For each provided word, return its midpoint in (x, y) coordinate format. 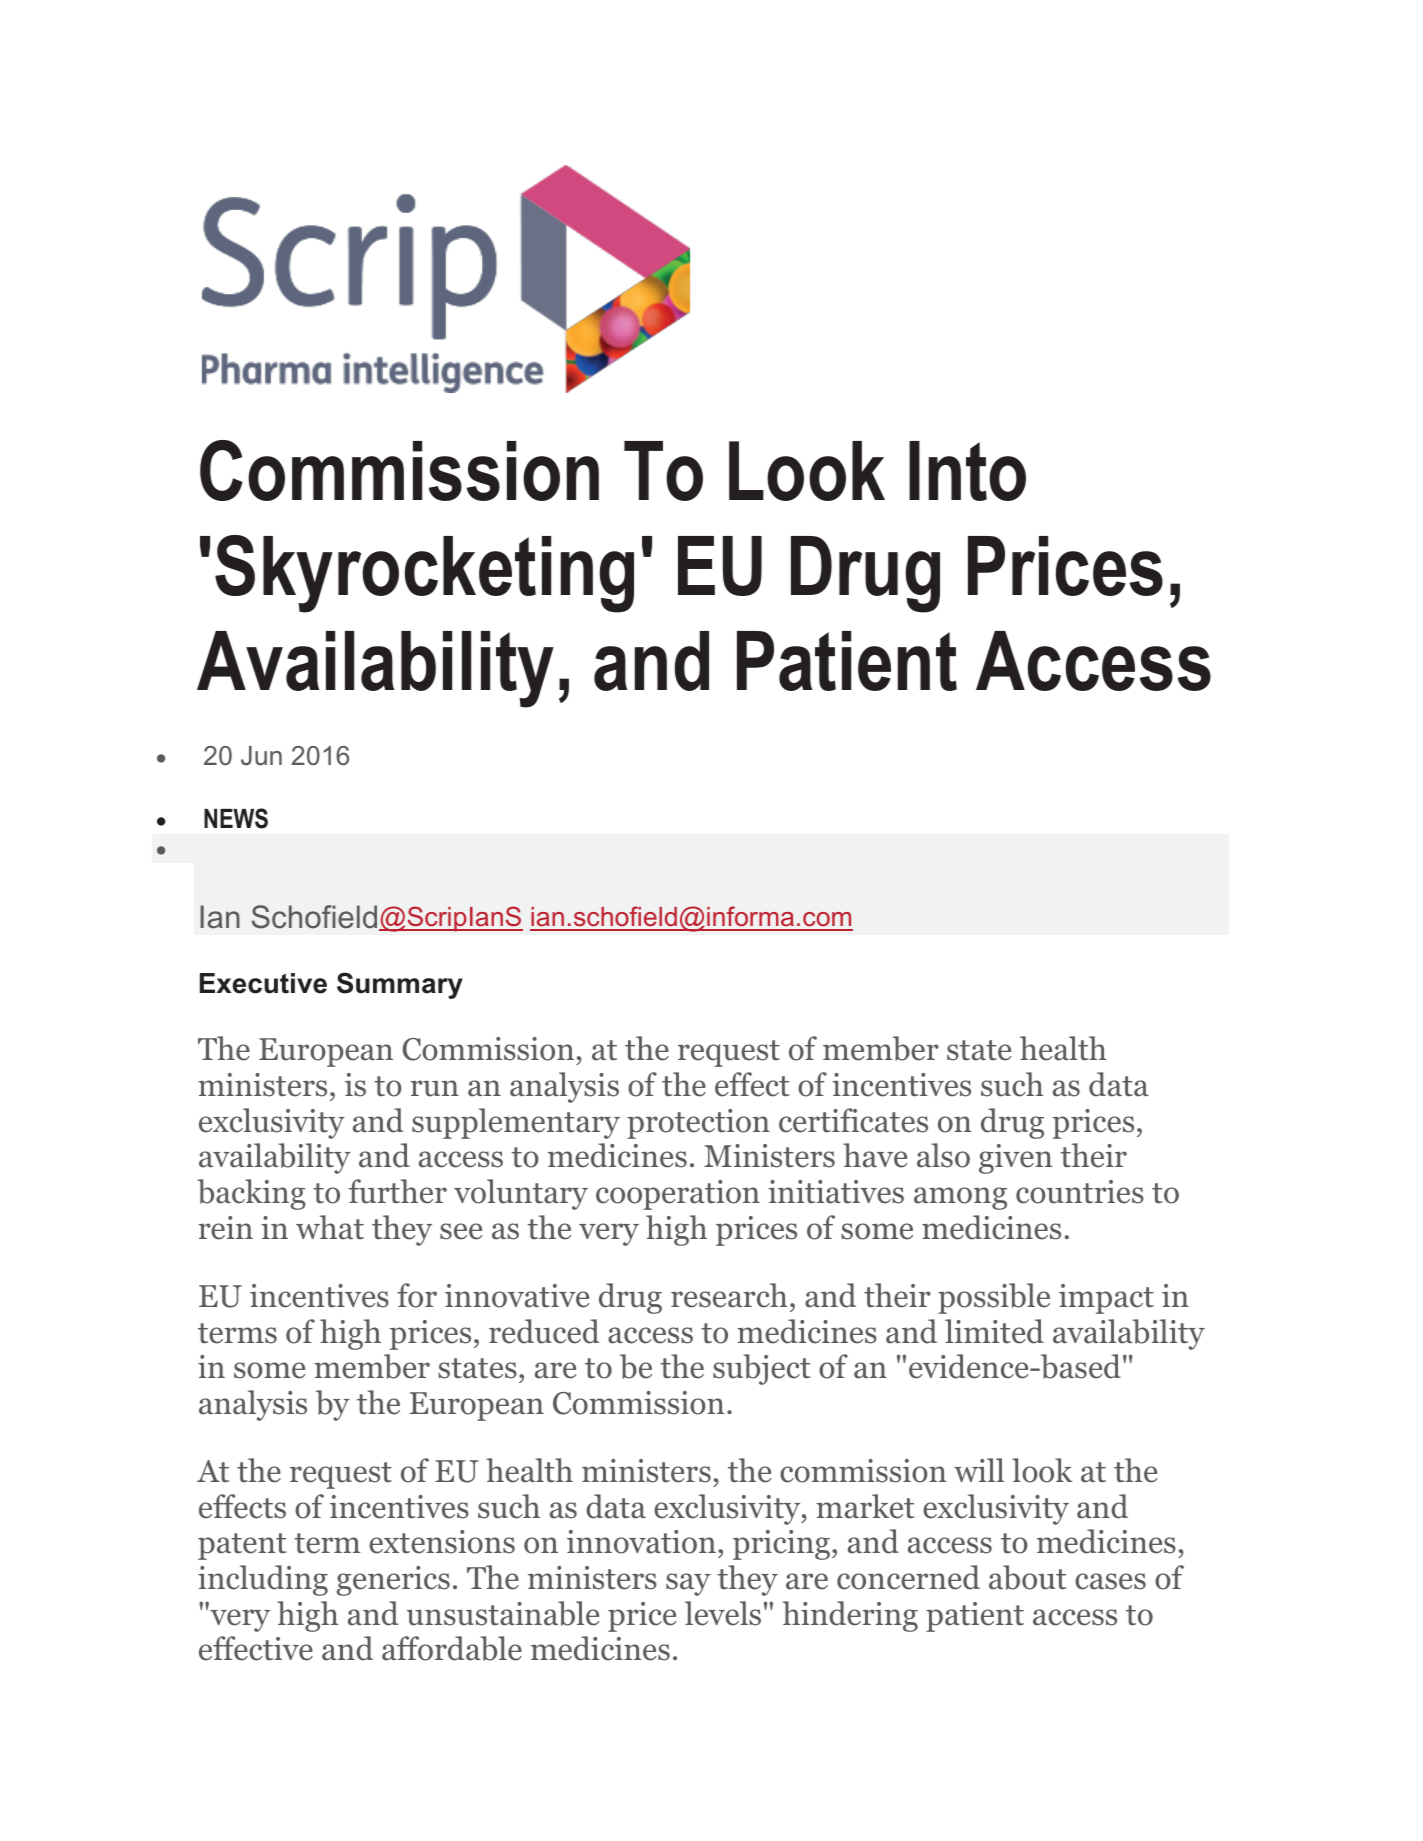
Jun (261, 756)
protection (698, 1124)
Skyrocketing (424, 574)
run (434, 1088)
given (1016, 1159)
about (1028, 1577)
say (688, 1584)
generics (393, 1581)
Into (967, 471)
